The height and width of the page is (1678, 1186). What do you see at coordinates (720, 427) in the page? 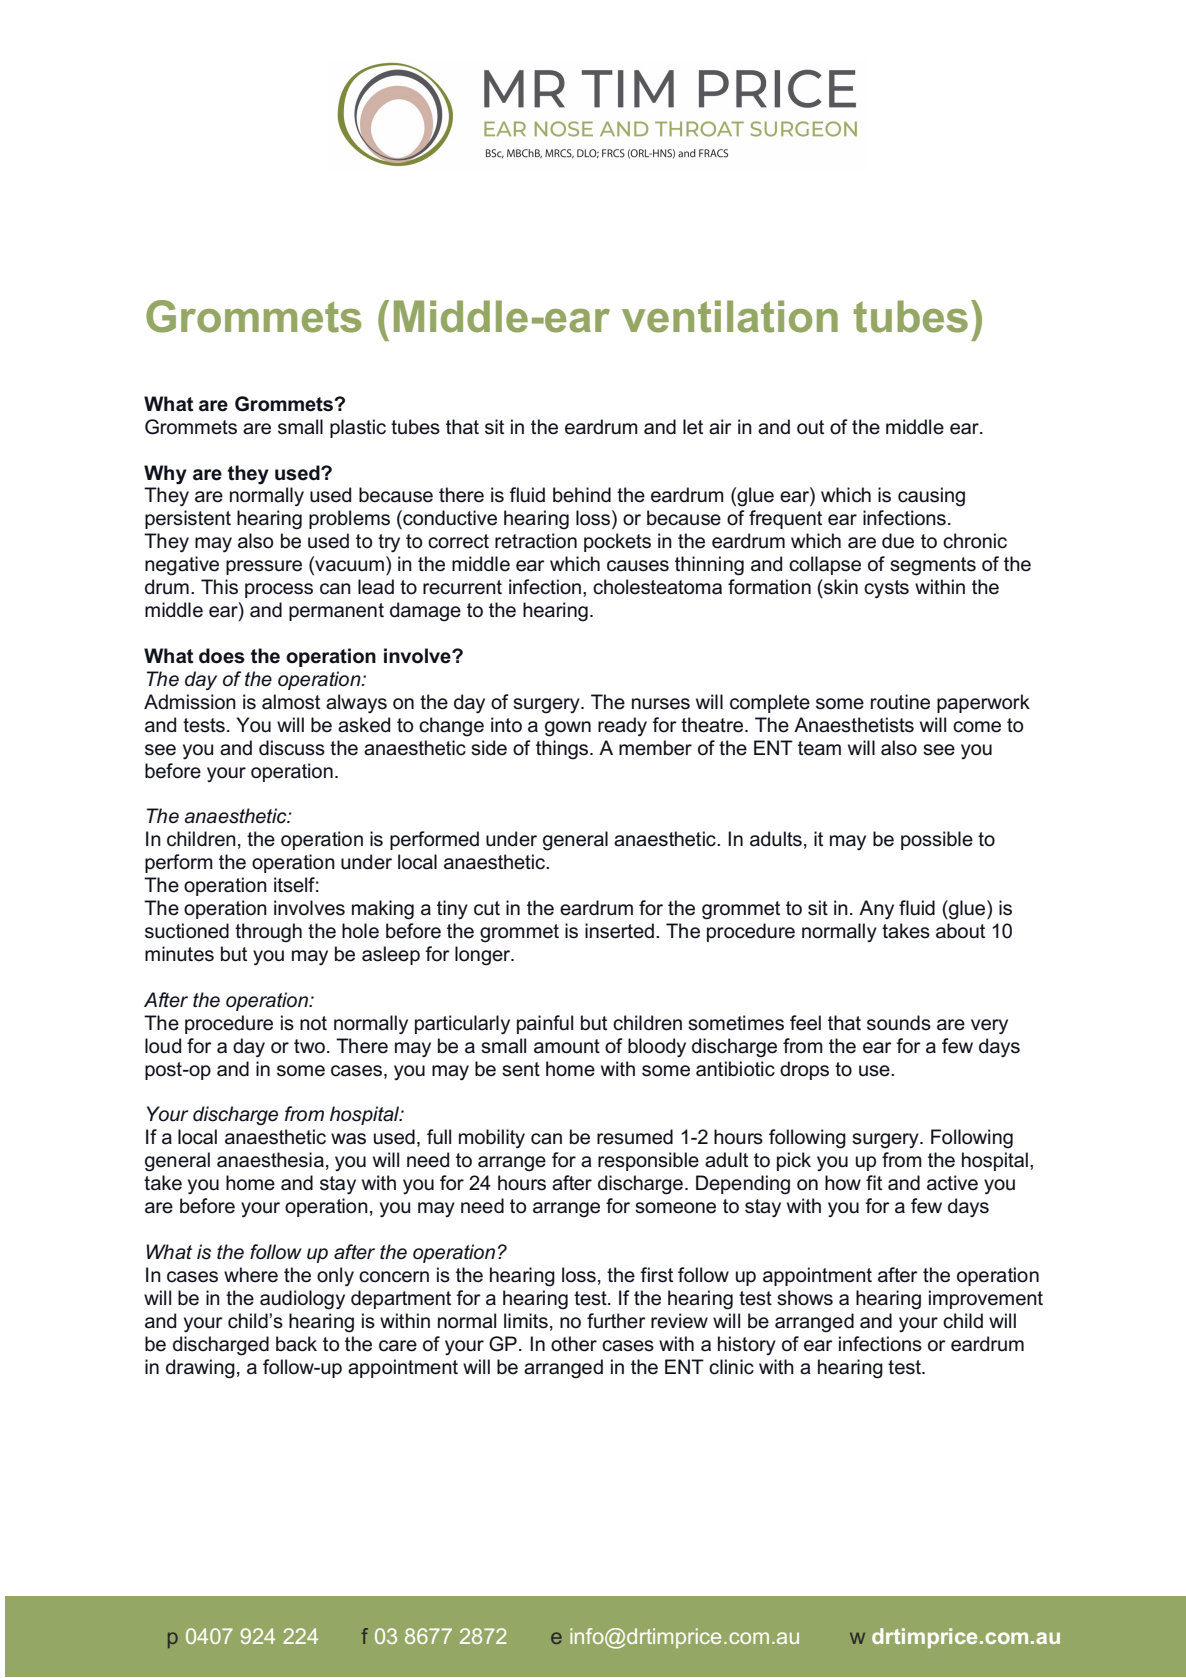
I see `air` at bounding box center [720, 427].
